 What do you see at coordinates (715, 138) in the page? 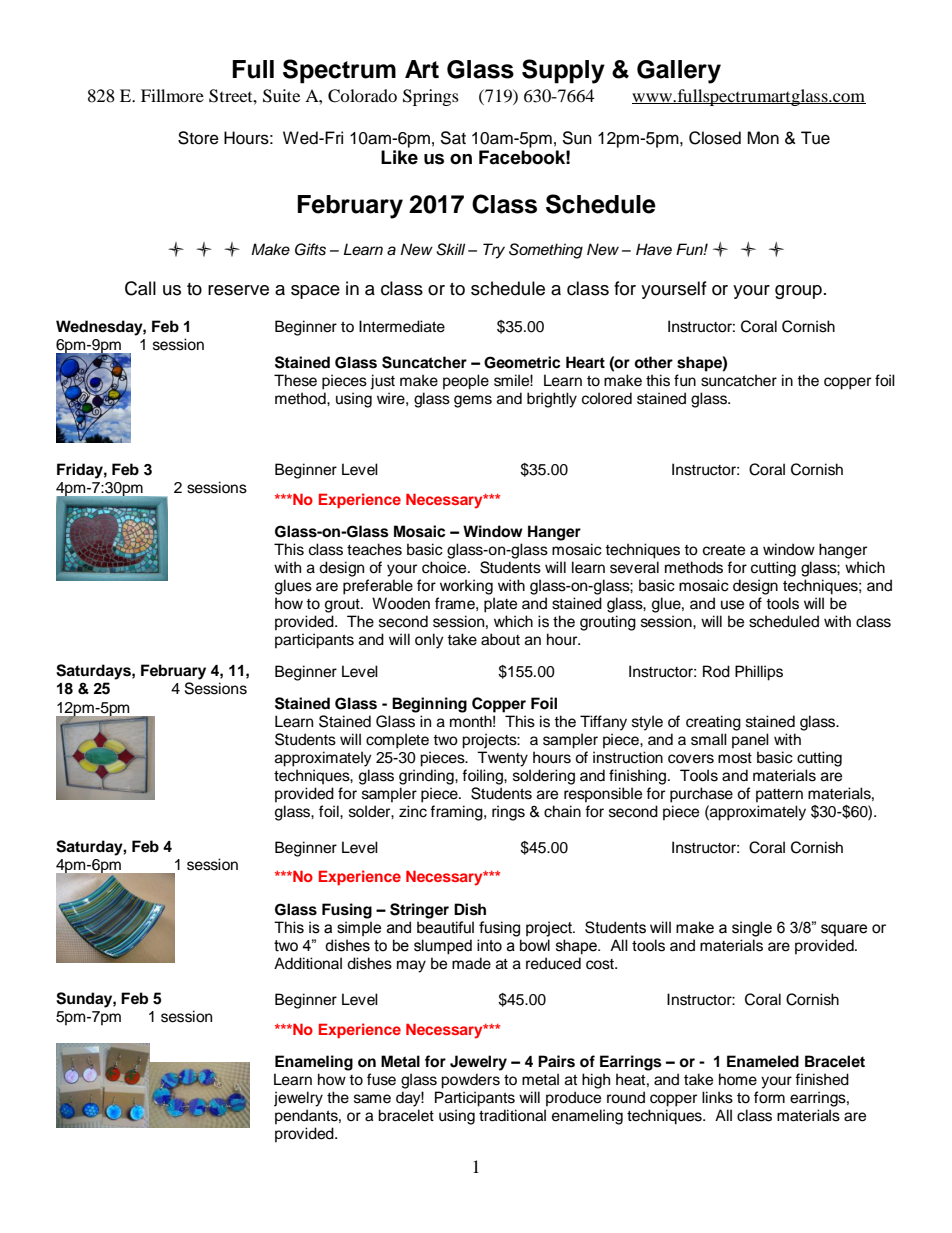
I see `Closed` at bounding box center [715, 138].
